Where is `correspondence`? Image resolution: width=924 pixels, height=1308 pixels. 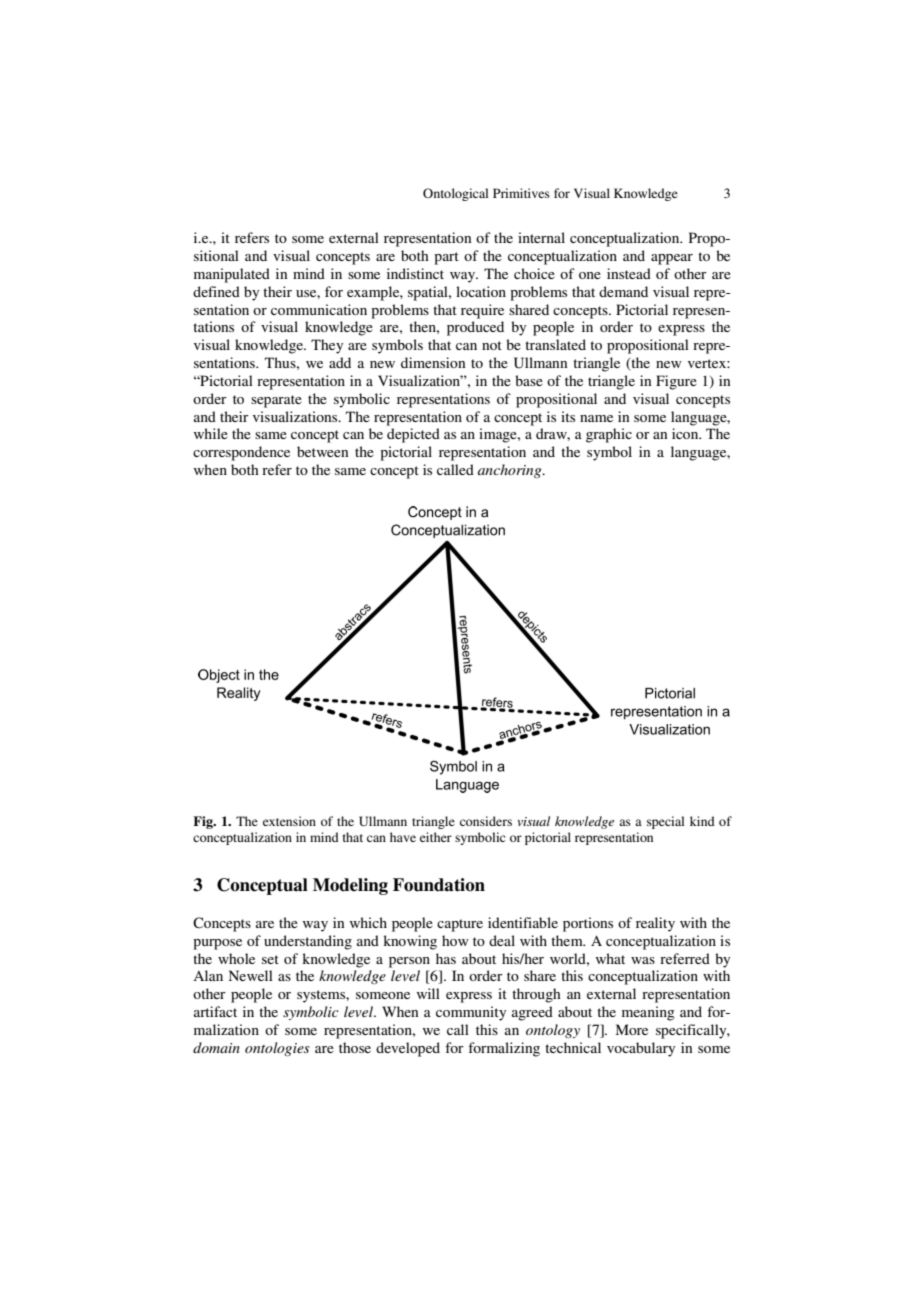
correspondence is located at coordinates (241, 453).
